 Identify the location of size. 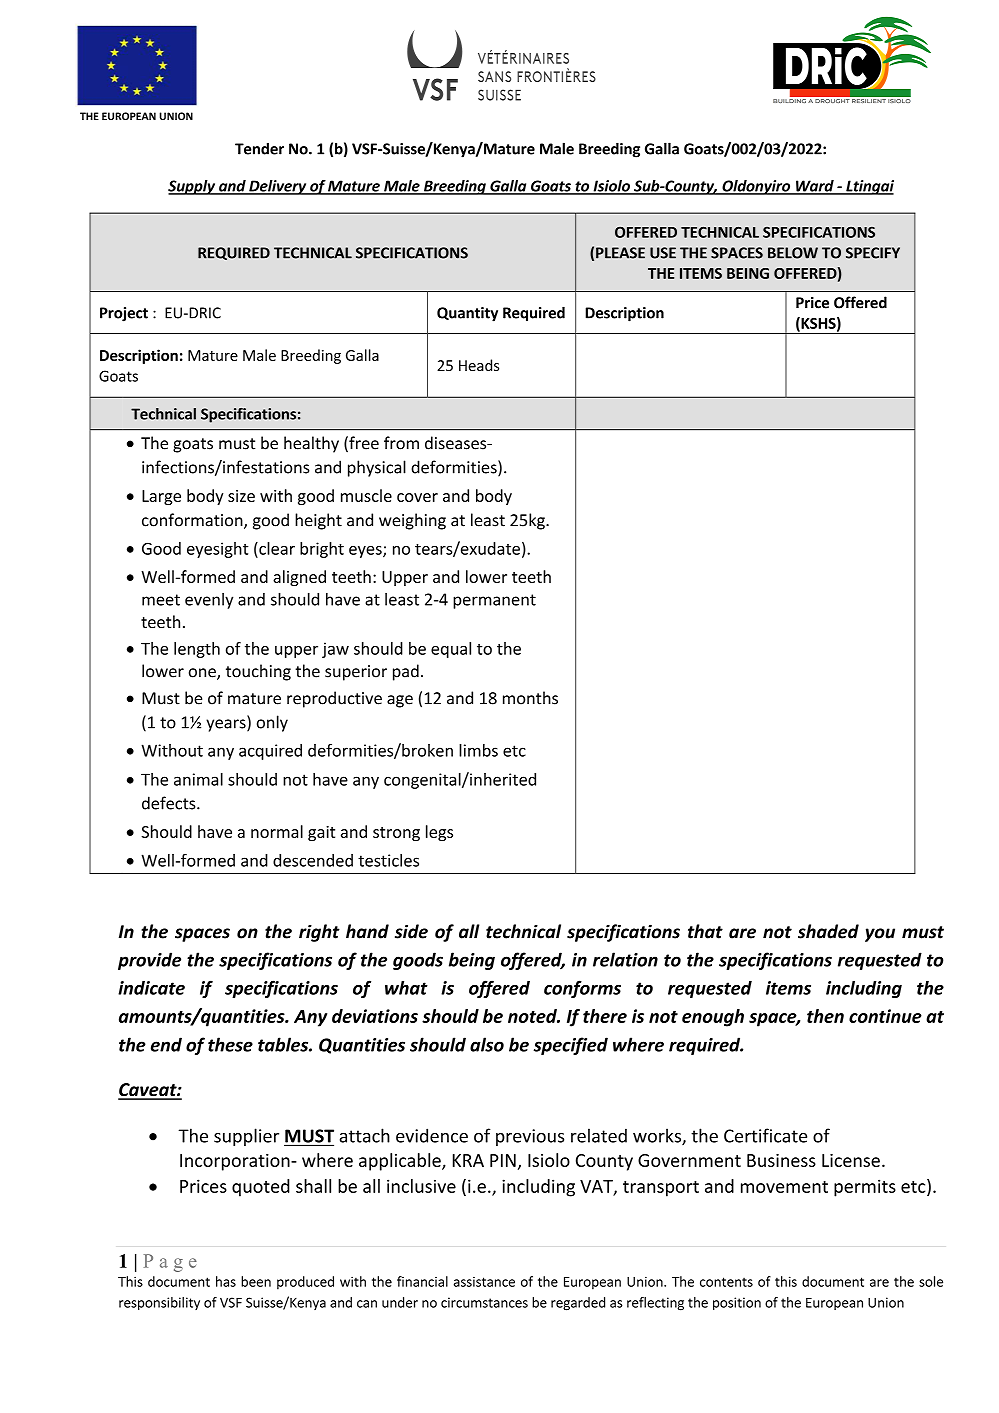
(241, 496).
